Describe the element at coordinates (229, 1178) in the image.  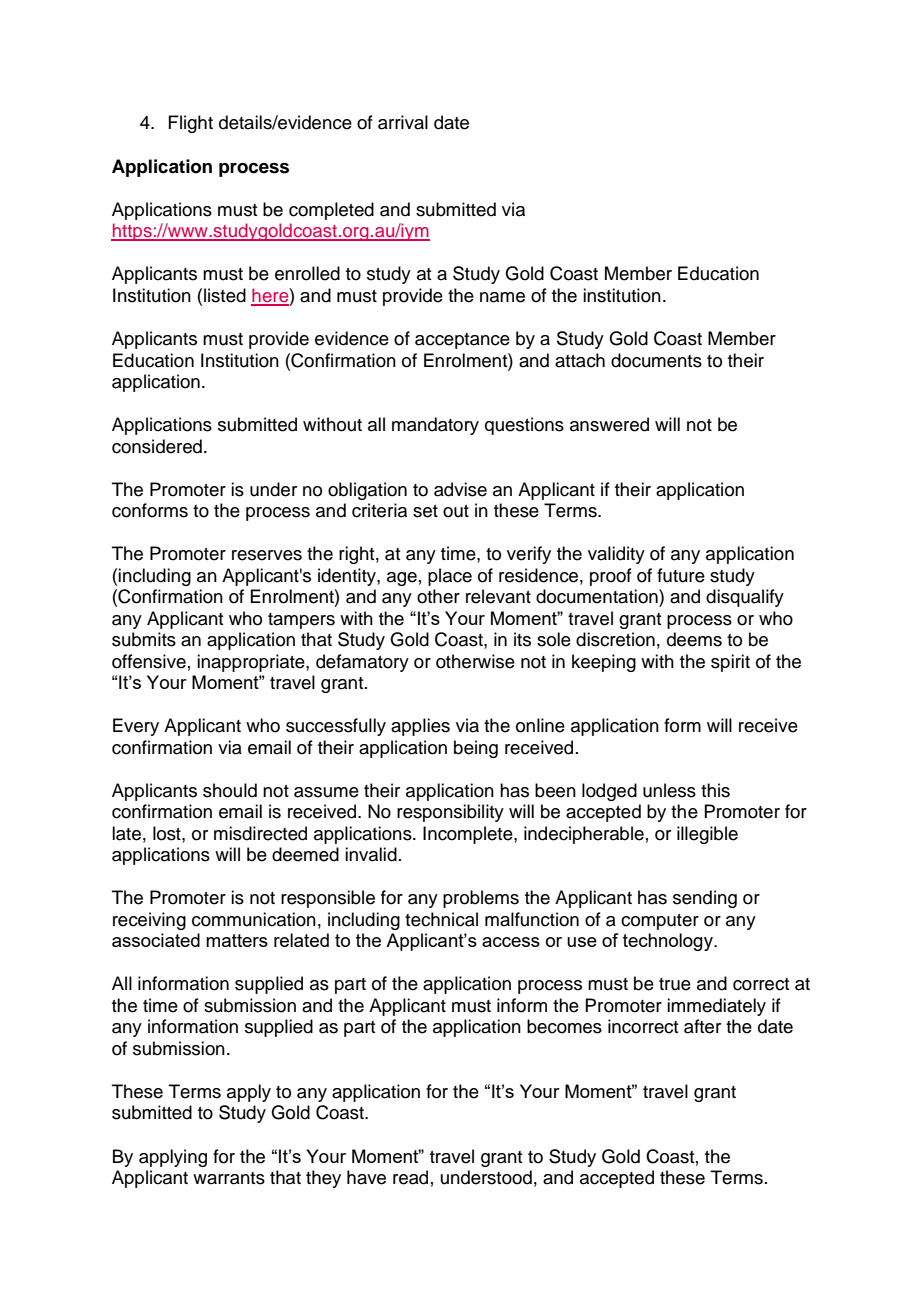
I see `warrants` at that location.
